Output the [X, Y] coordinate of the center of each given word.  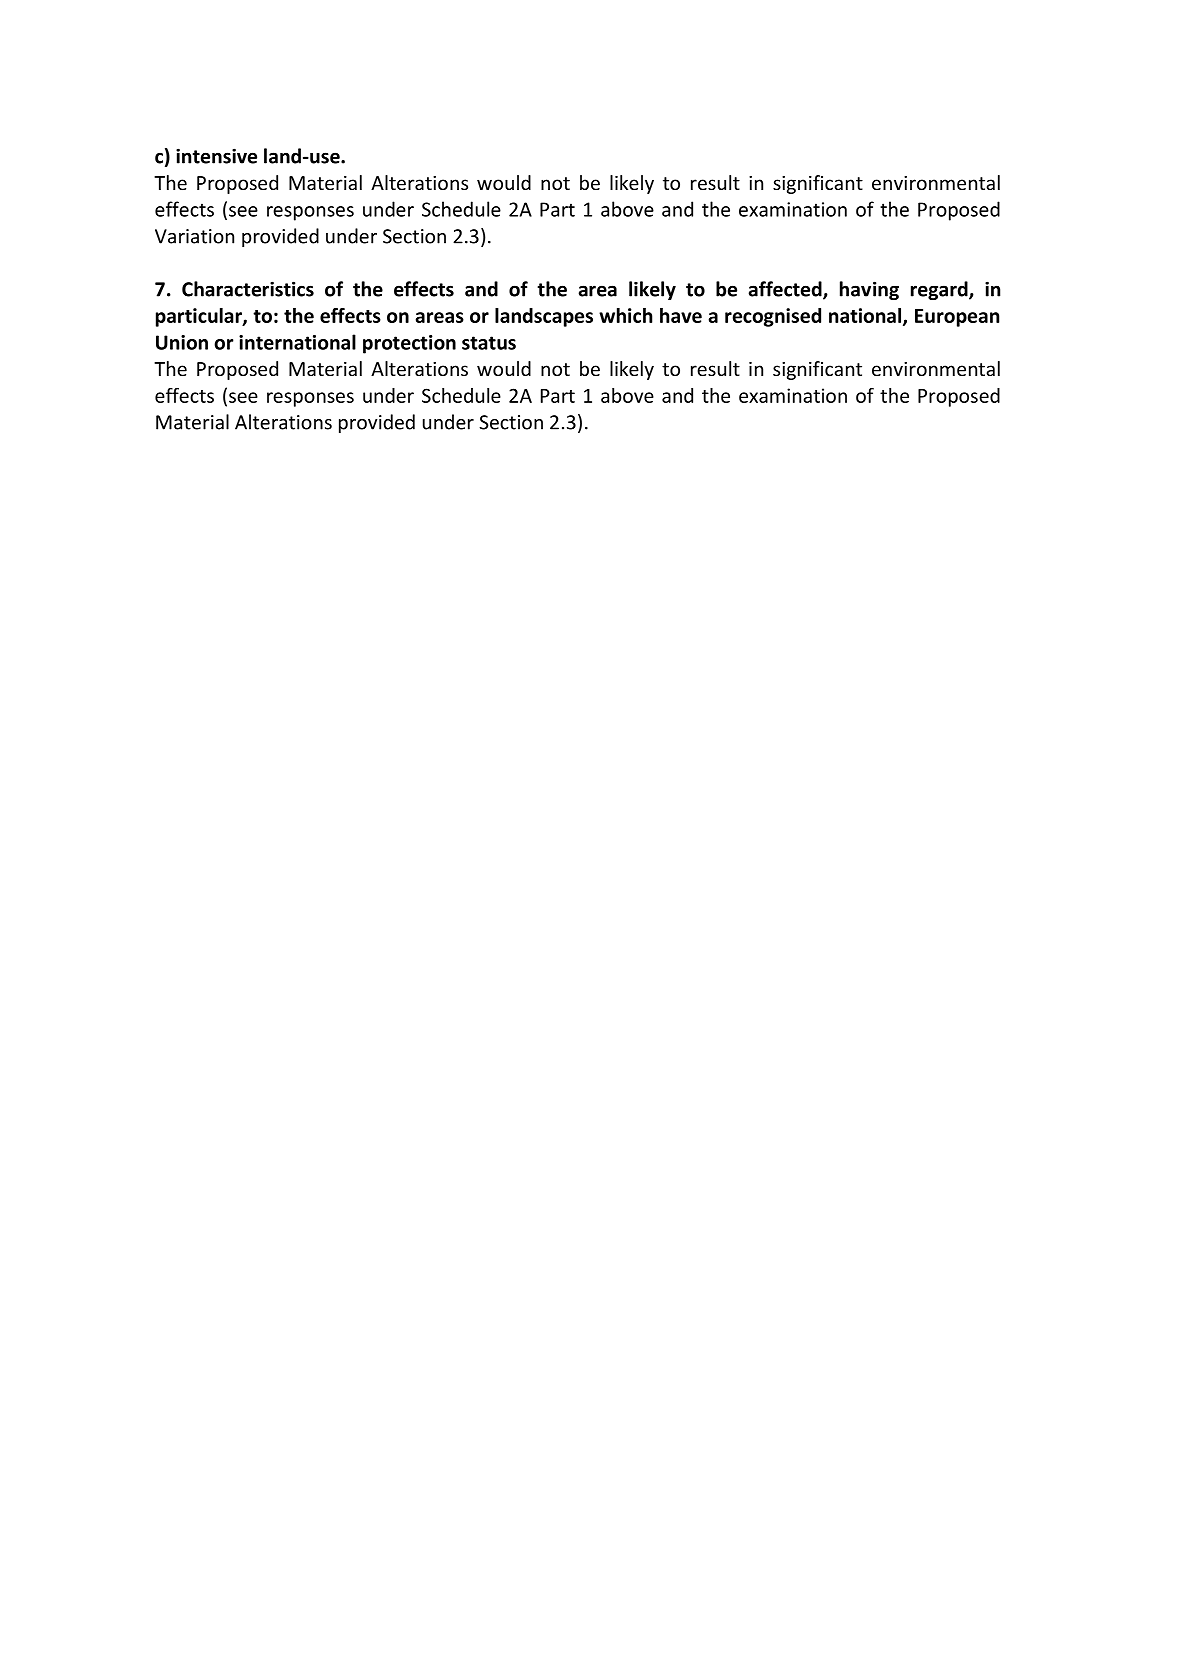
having [869, 290]
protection [409, 344]
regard [940, 290]
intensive [216, 156]
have [681, 315]
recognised [773, 317]
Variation [194, 236]
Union [182, 342]
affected [786, 290]
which [625, 315]
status [489, 343]
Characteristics [248, 289]
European [957, 318]
